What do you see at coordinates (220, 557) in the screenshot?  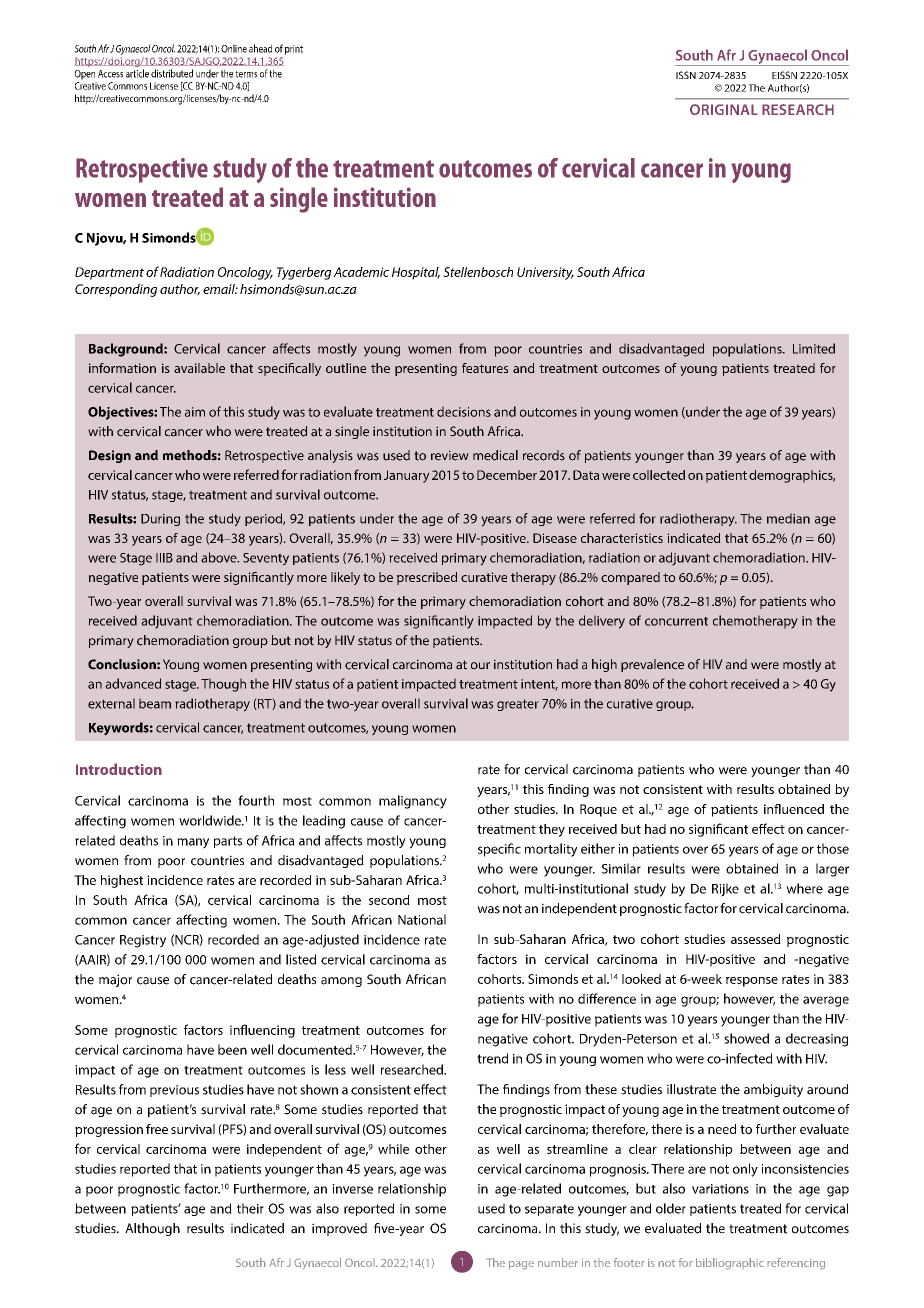 I see `above` at bounding box center [220, 557].
